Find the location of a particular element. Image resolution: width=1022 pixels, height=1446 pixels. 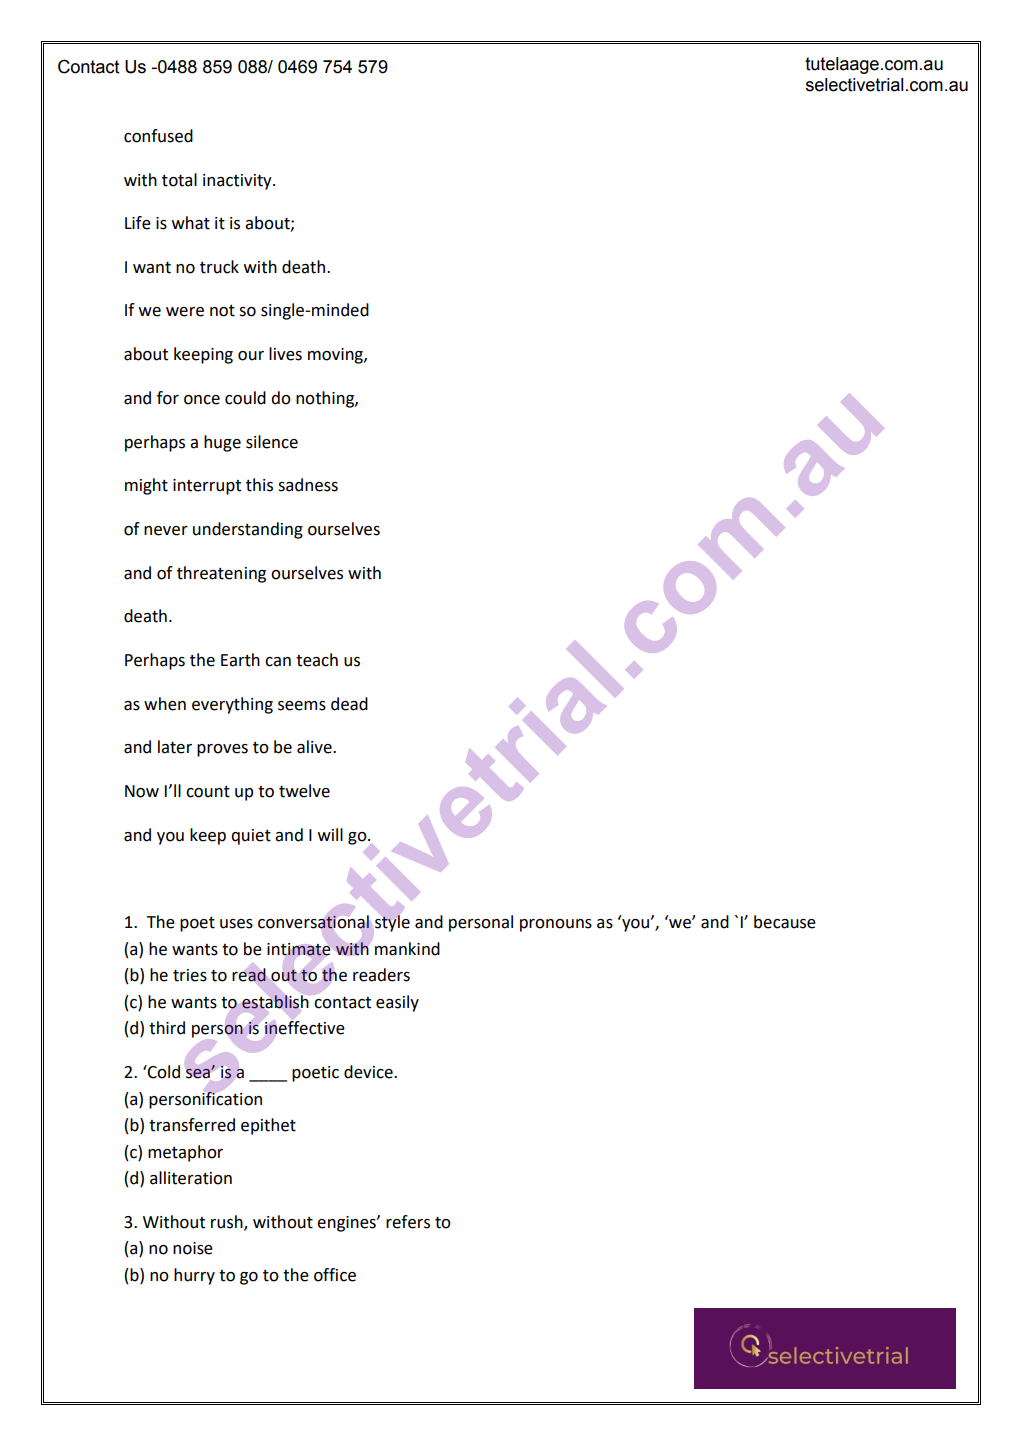

tries is located at coordinates (190, 975).
